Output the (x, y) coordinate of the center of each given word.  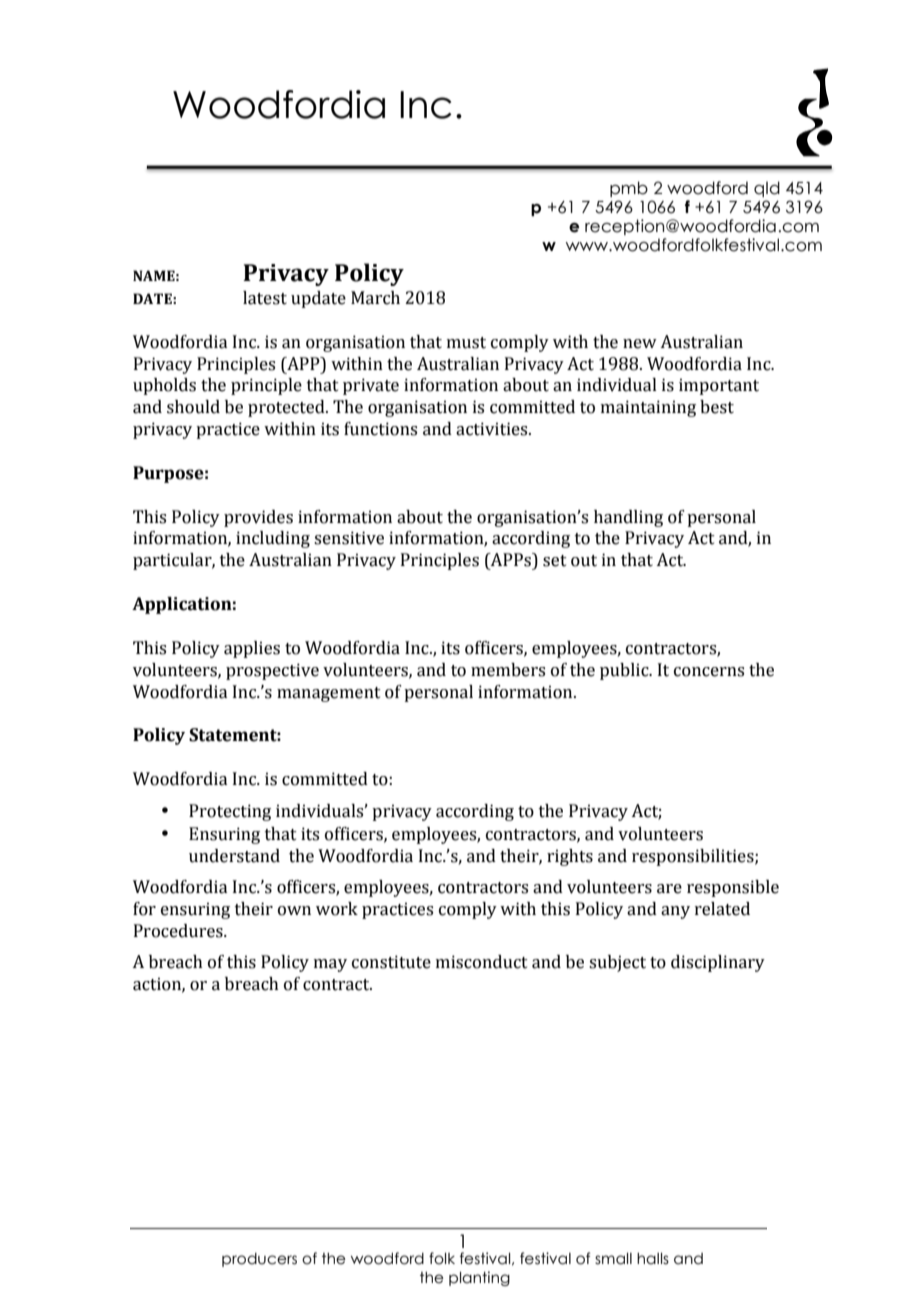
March (375, 298)
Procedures (179, 931)
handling (628, 518)
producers (259, 1260)
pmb (629, 189)
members (508, 670)
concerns (709, 672)
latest (265, 298)
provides (258, 518)
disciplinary (718, 963)
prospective (272, 671)
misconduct (482, 962)
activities (493, 429)
